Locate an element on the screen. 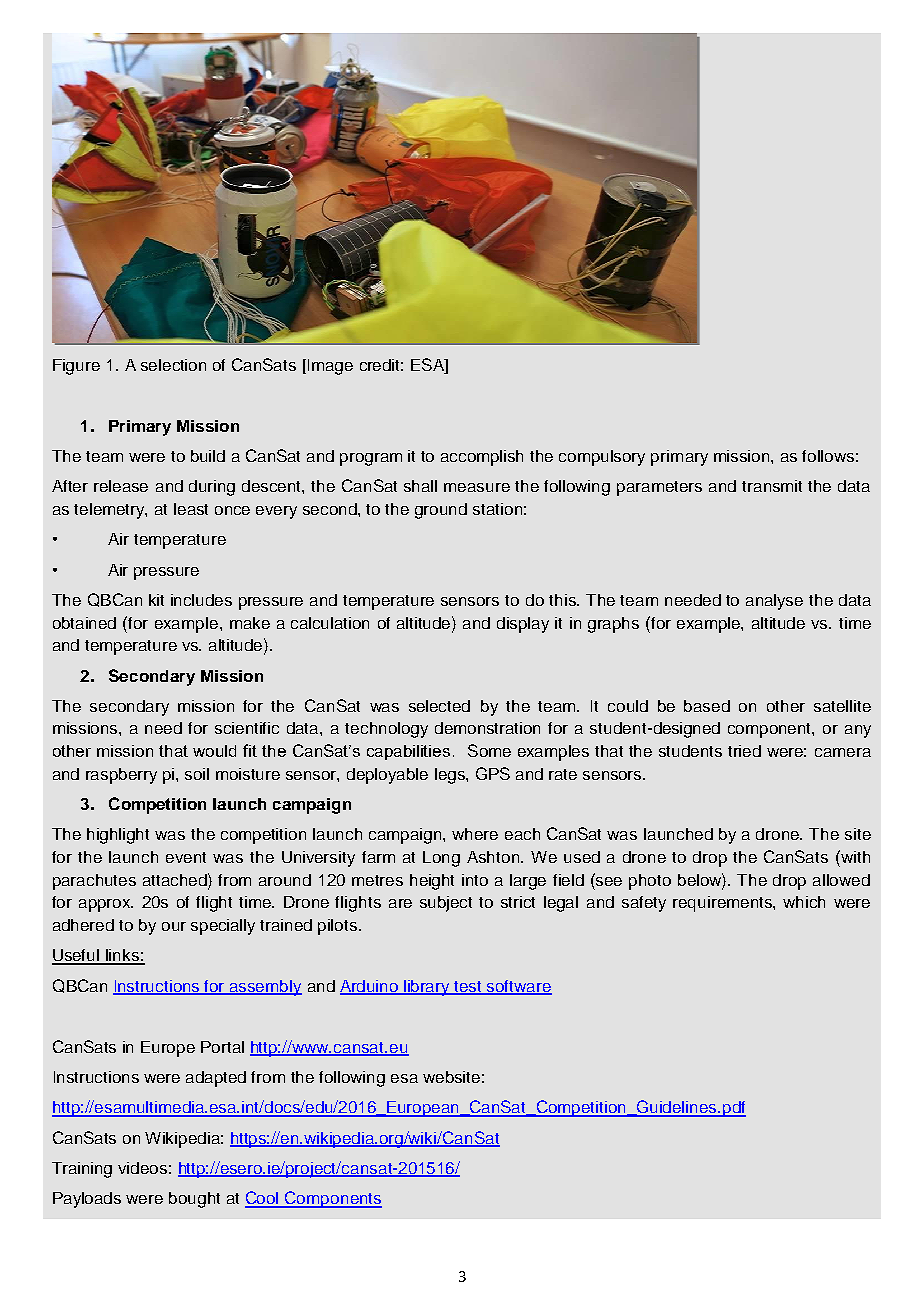 The width and height of the screenshot is (924, 1308). analyse is located at coordinates (774, 602).
